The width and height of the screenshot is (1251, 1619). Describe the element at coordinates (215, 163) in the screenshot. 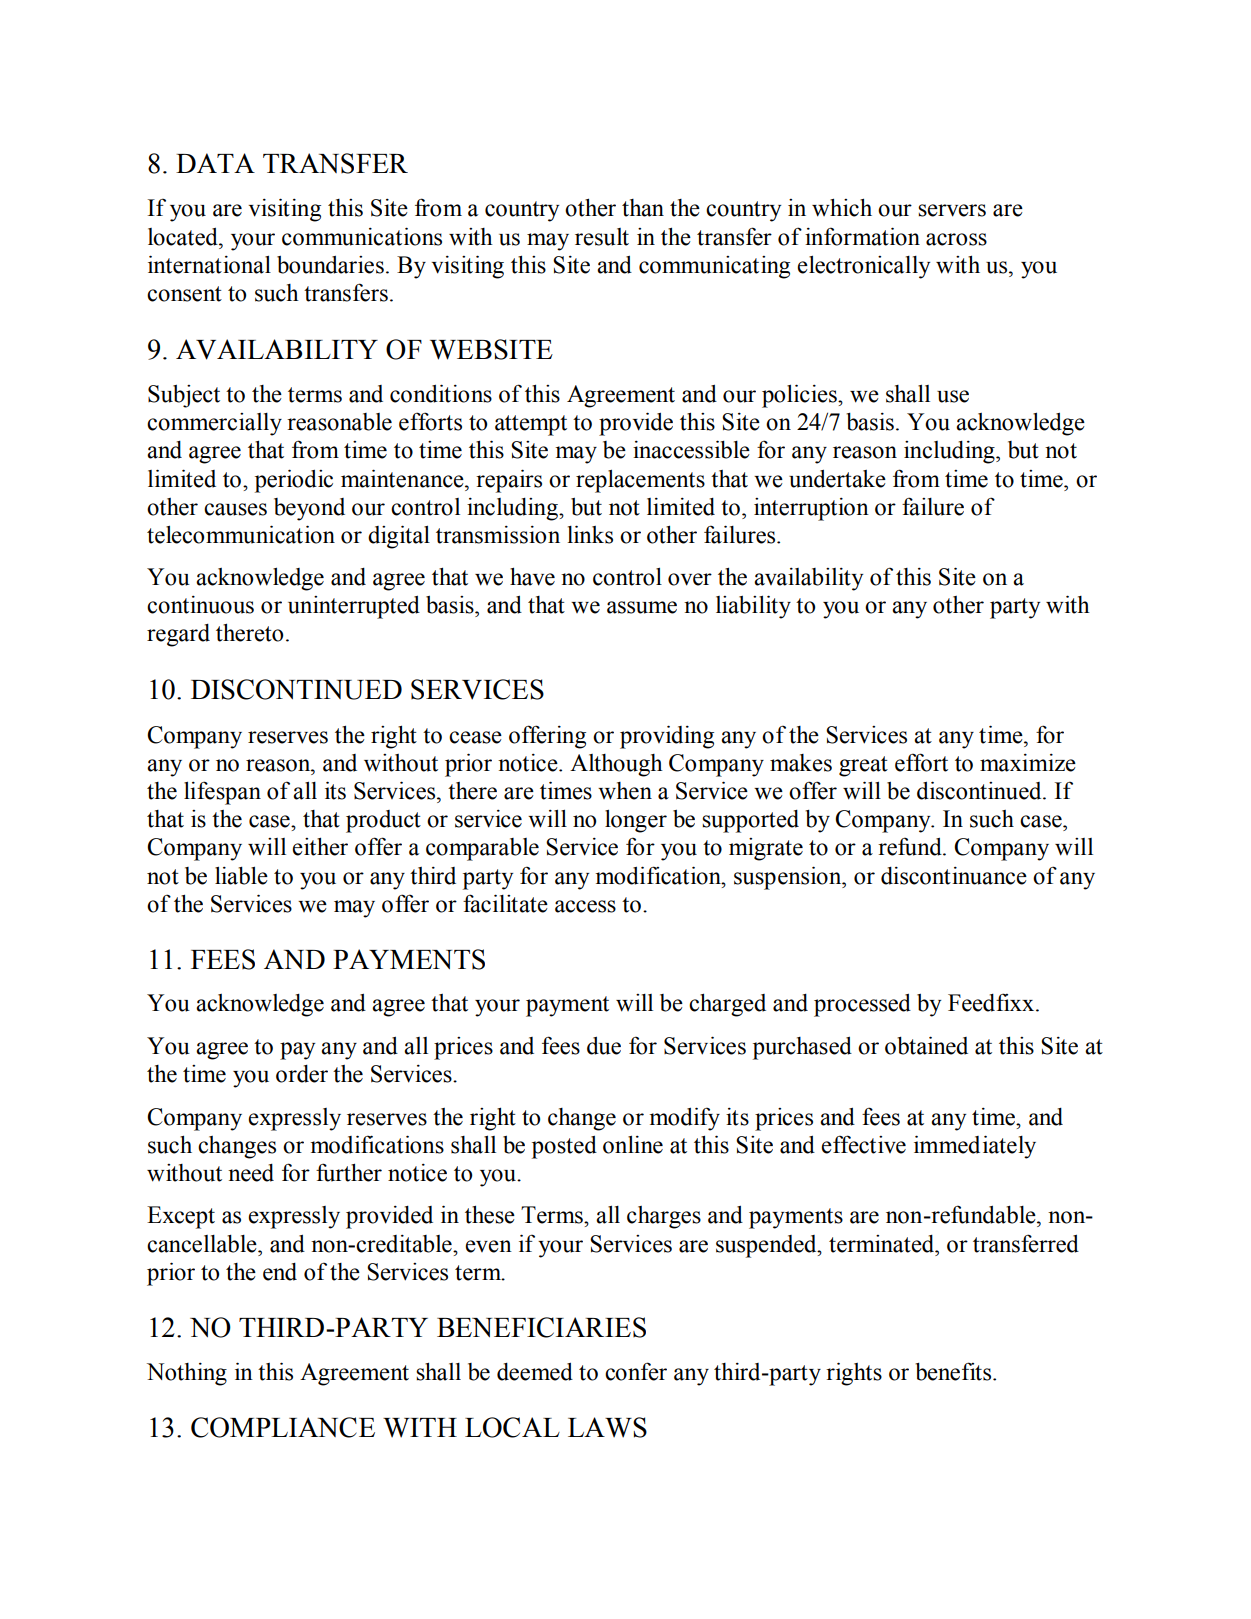

I see `DATA` at that location.
